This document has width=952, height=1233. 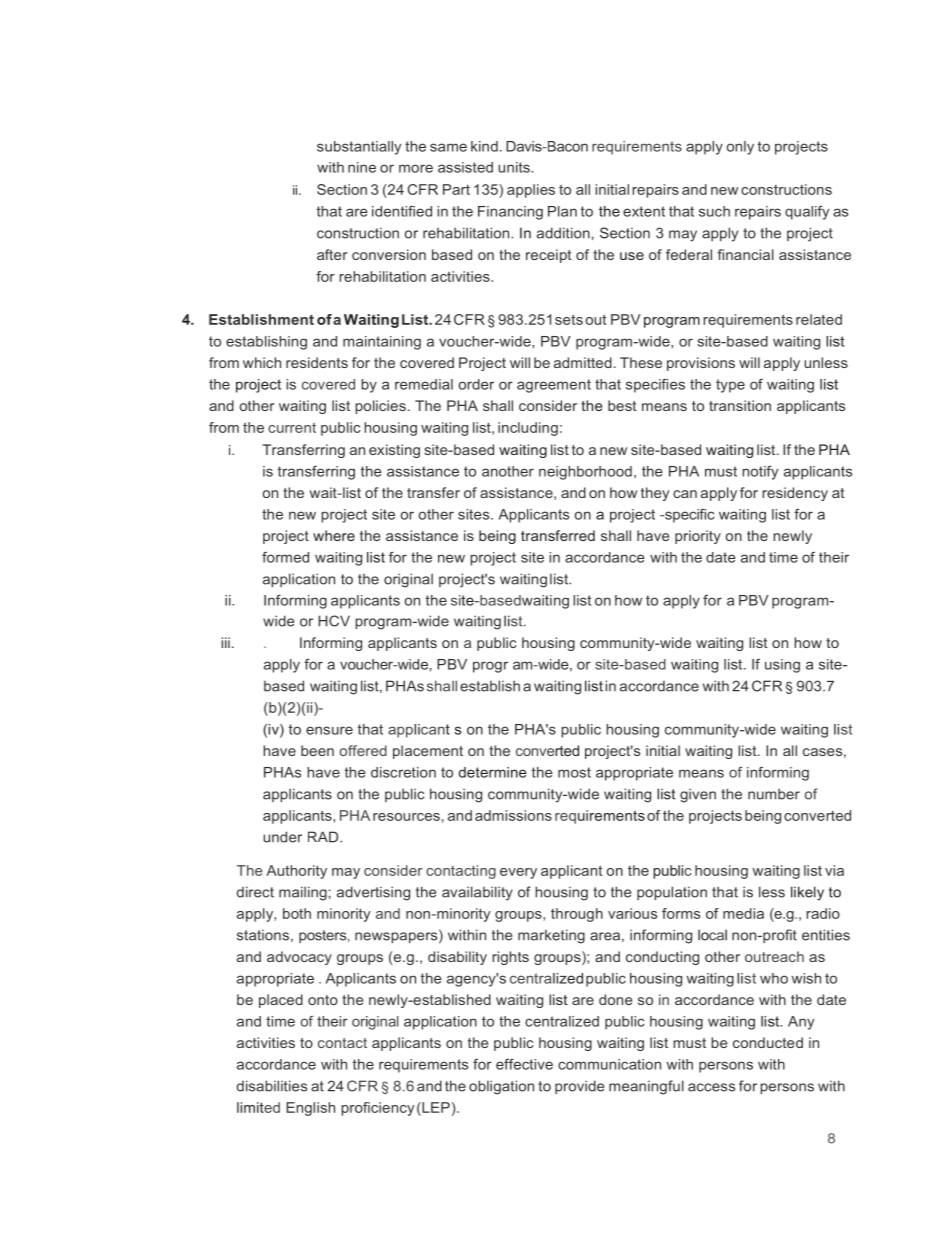 What do you see at coordinates (296, 872) in the document?
I see `Authority` at bounding box center [296, 872].
